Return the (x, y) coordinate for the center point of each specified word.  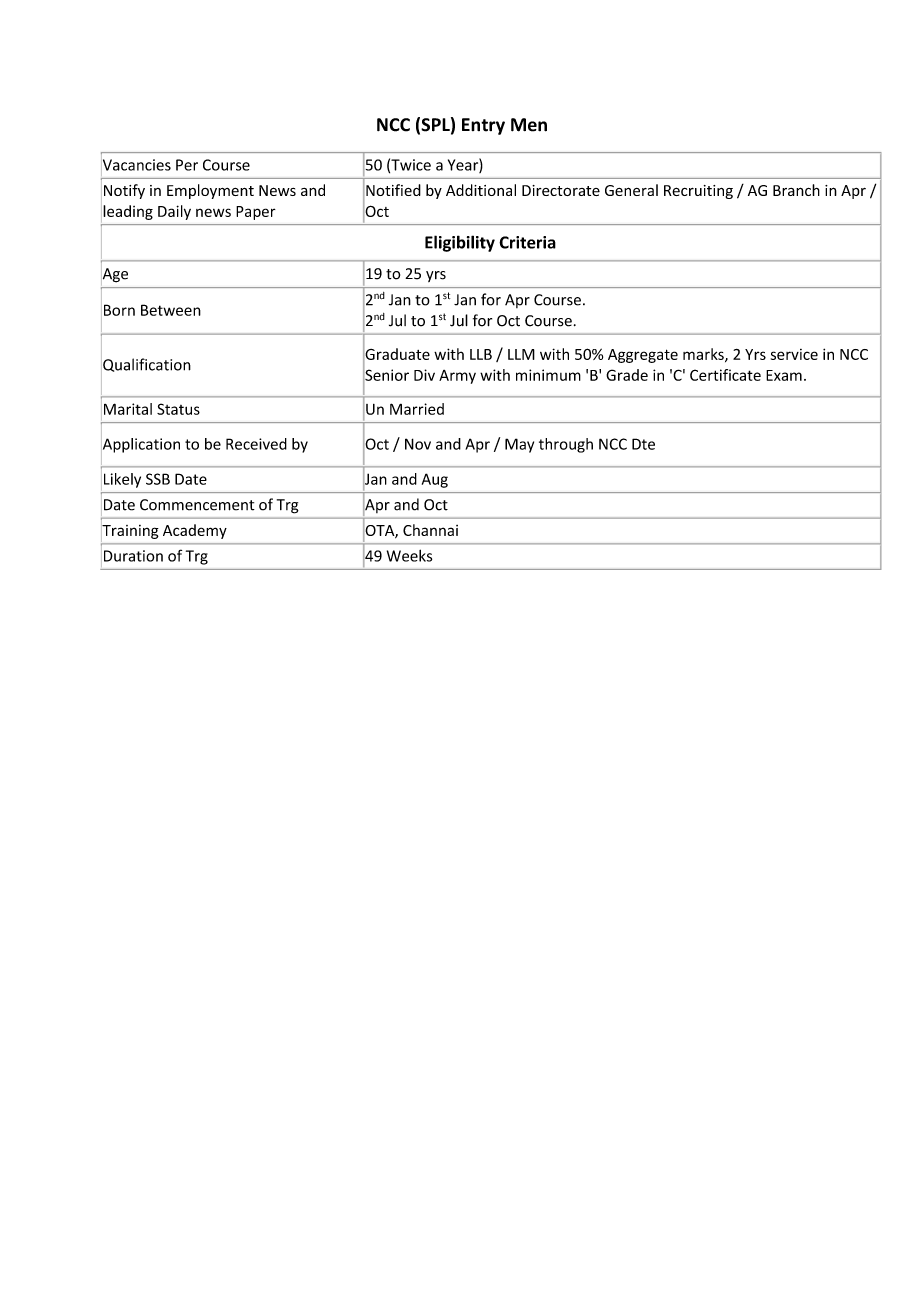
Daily (174, 212)
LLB (481, 354)
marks (704, 355)
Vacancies (136, 165)
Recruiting (698, 192)
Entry (483, 126)
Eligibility (460, 243)
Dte (643, 444)
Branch (796, 190)
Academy (195, 531)
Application (140, 445)
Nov (418, 444)
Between (171, 310)
